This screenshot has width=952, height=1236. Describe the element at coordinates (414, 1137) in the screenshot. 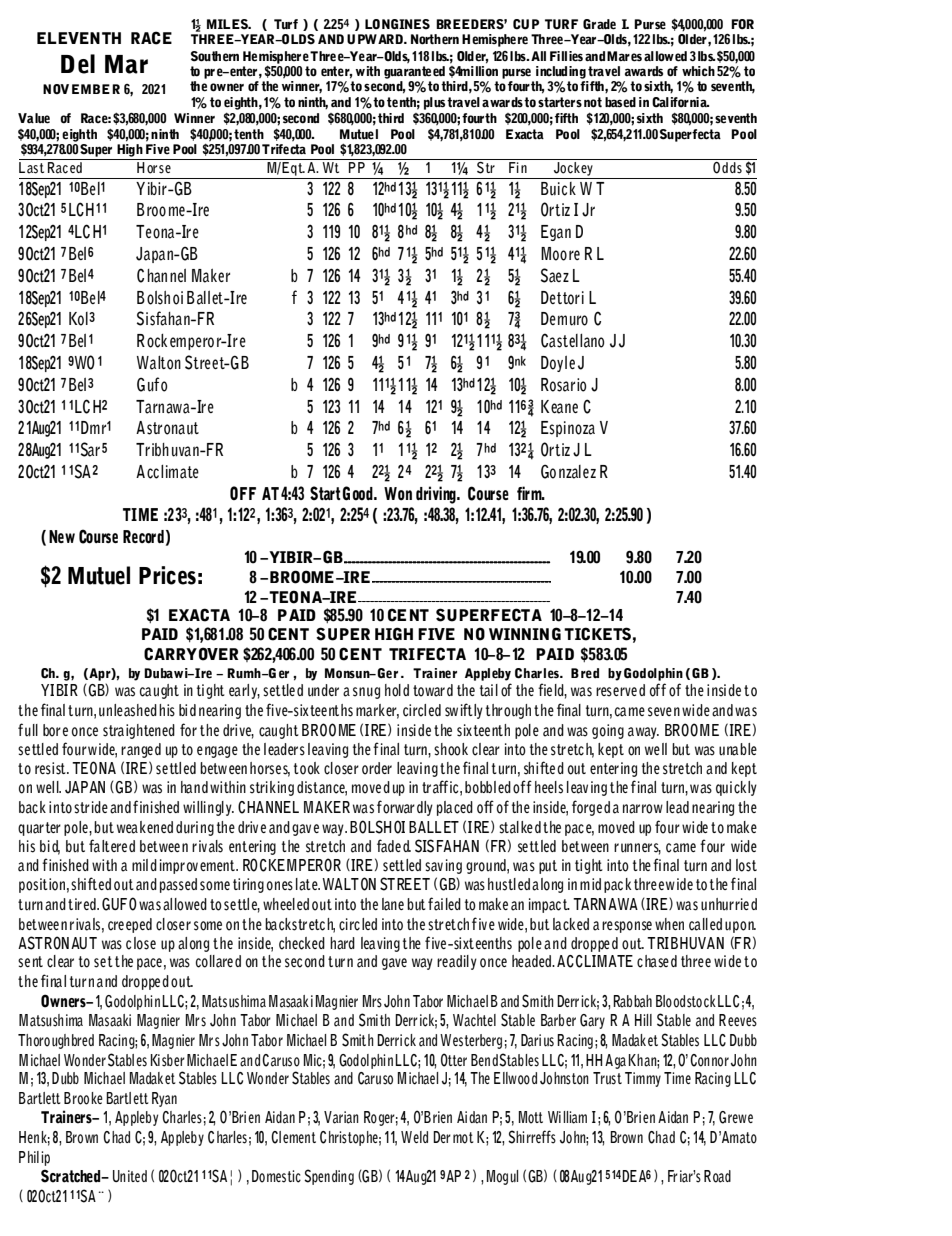

I see `Weld` at that location.
